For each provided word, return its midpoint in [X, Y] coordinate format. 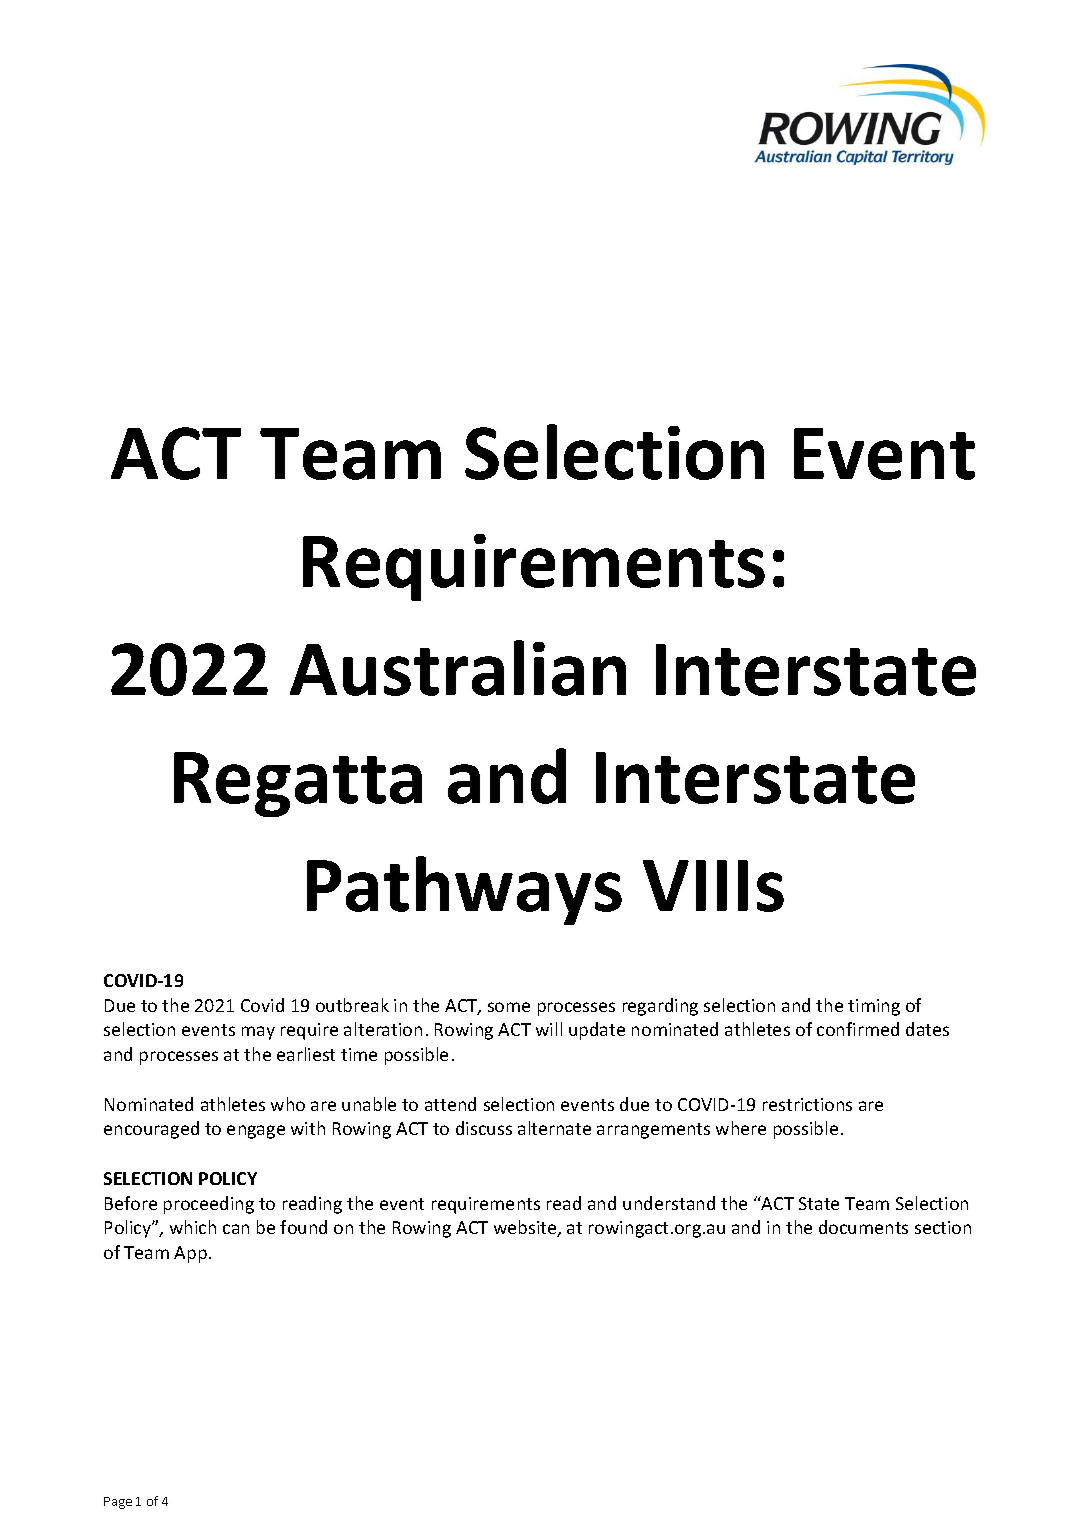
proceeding [209, 1205]
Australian [458, 668]
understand [669, 1203]
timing [874, 1007]
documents [863, 1227]
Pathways [464, 890]
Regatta [298, 784]
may [258, 1033]
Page [118, 1503]
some [509, 1007]
